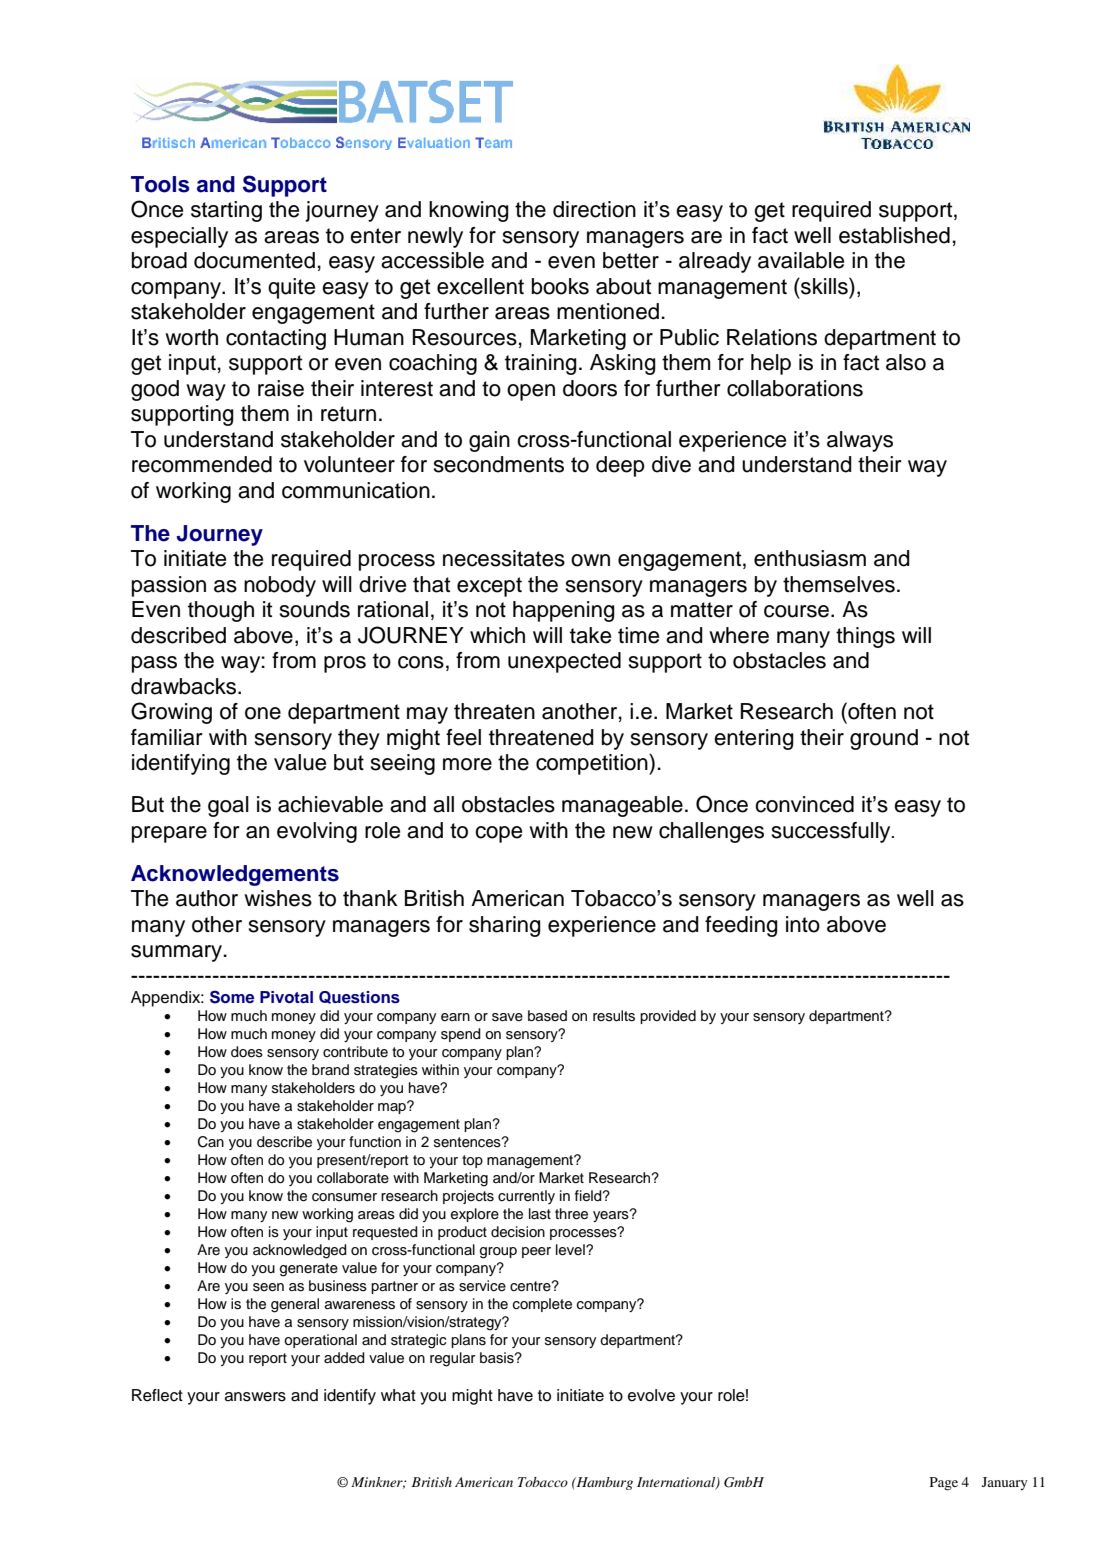 This screenshot has width=1100, height=1556. I want to click on goal, so click(228, 806).
